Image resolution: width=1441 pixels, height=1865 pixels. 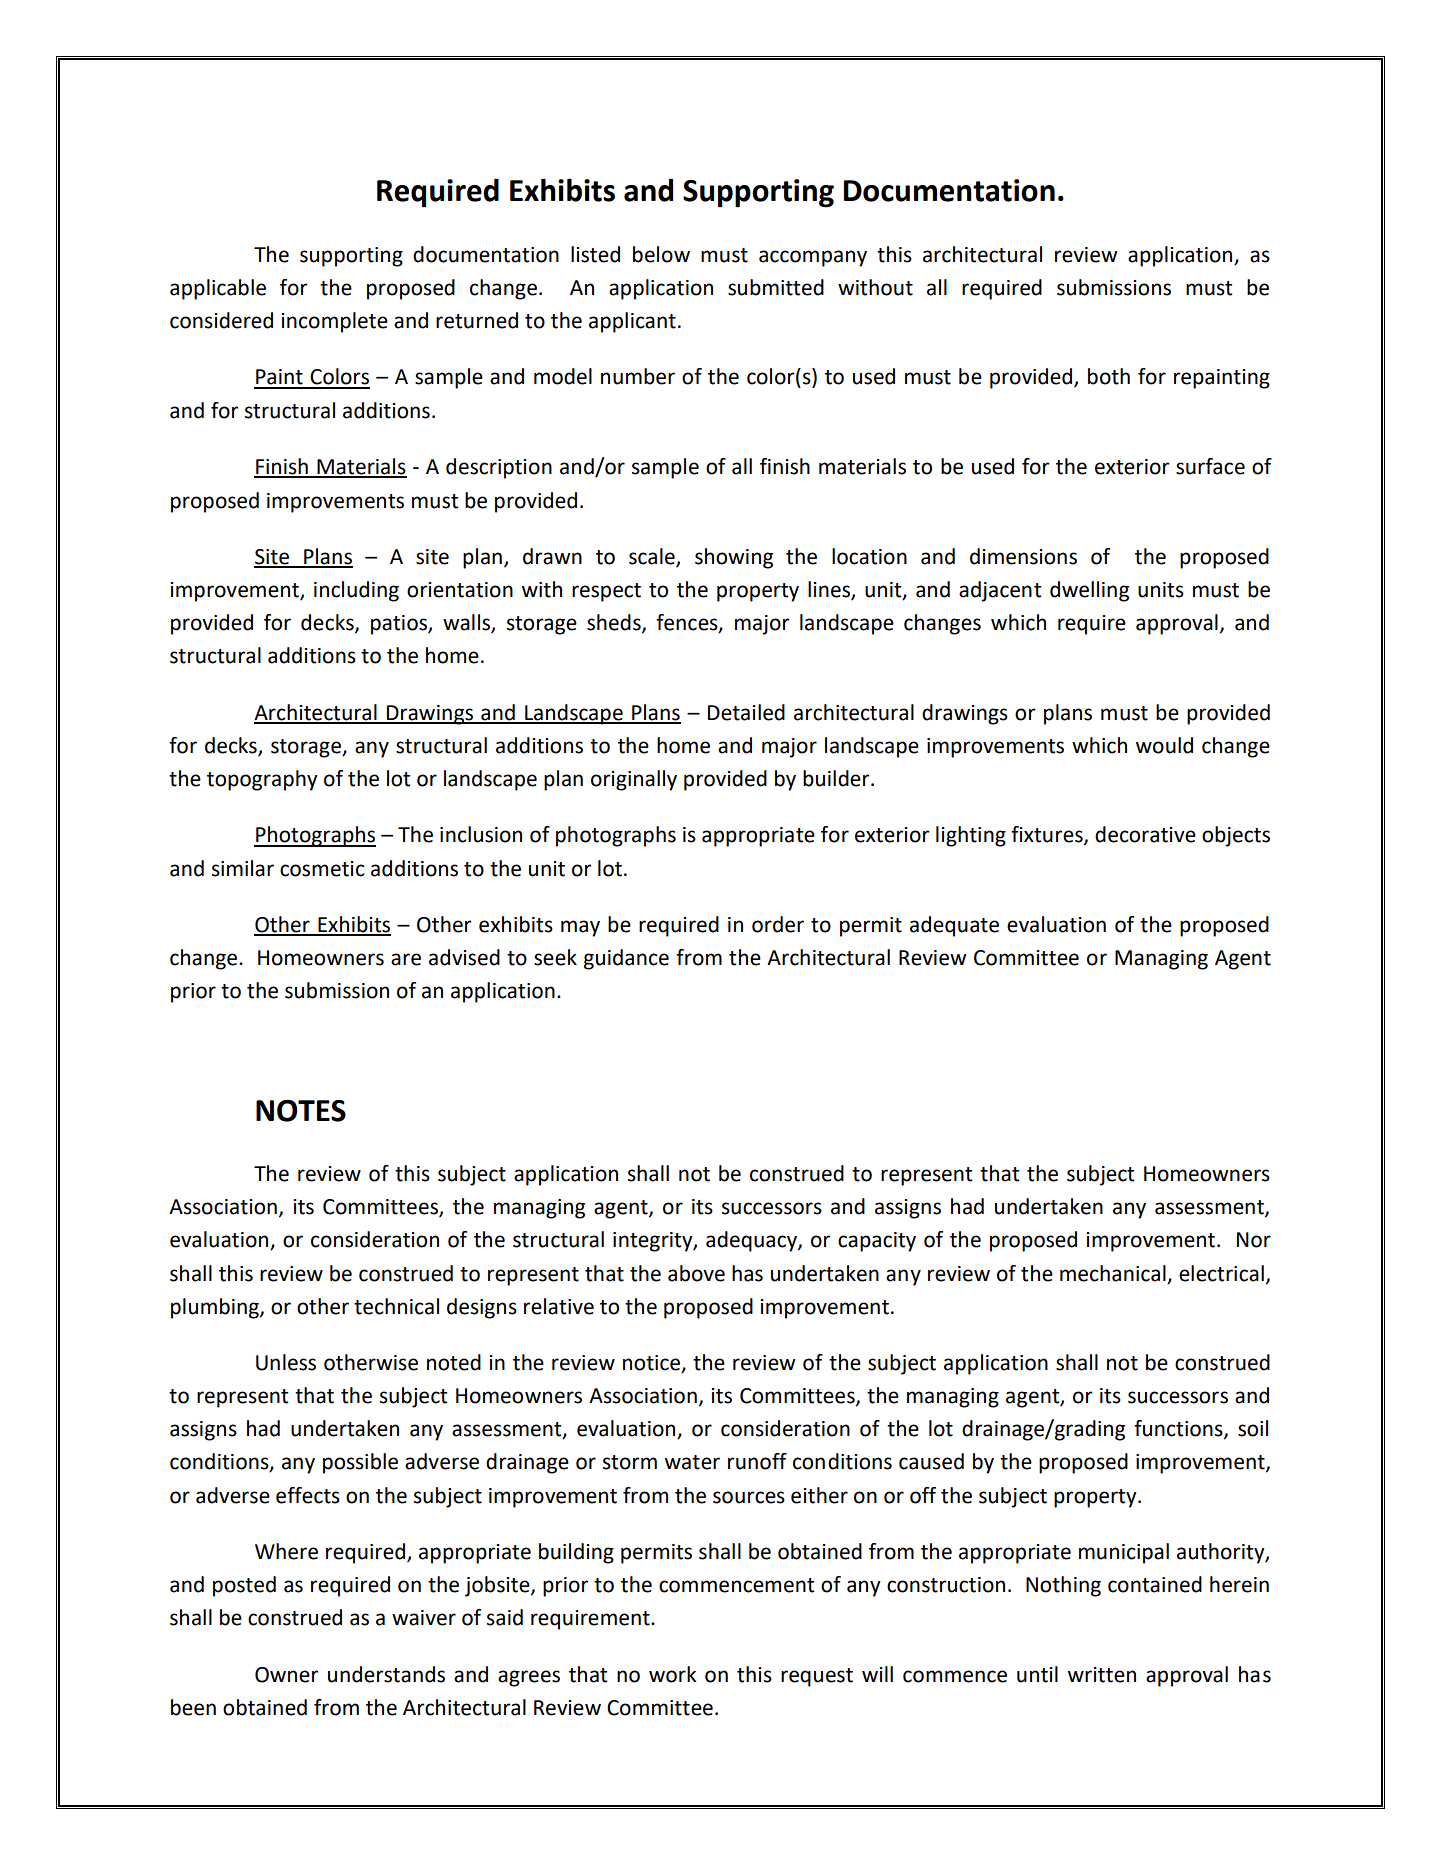 I want to click on incomplete, so click(x=334, y=322).
